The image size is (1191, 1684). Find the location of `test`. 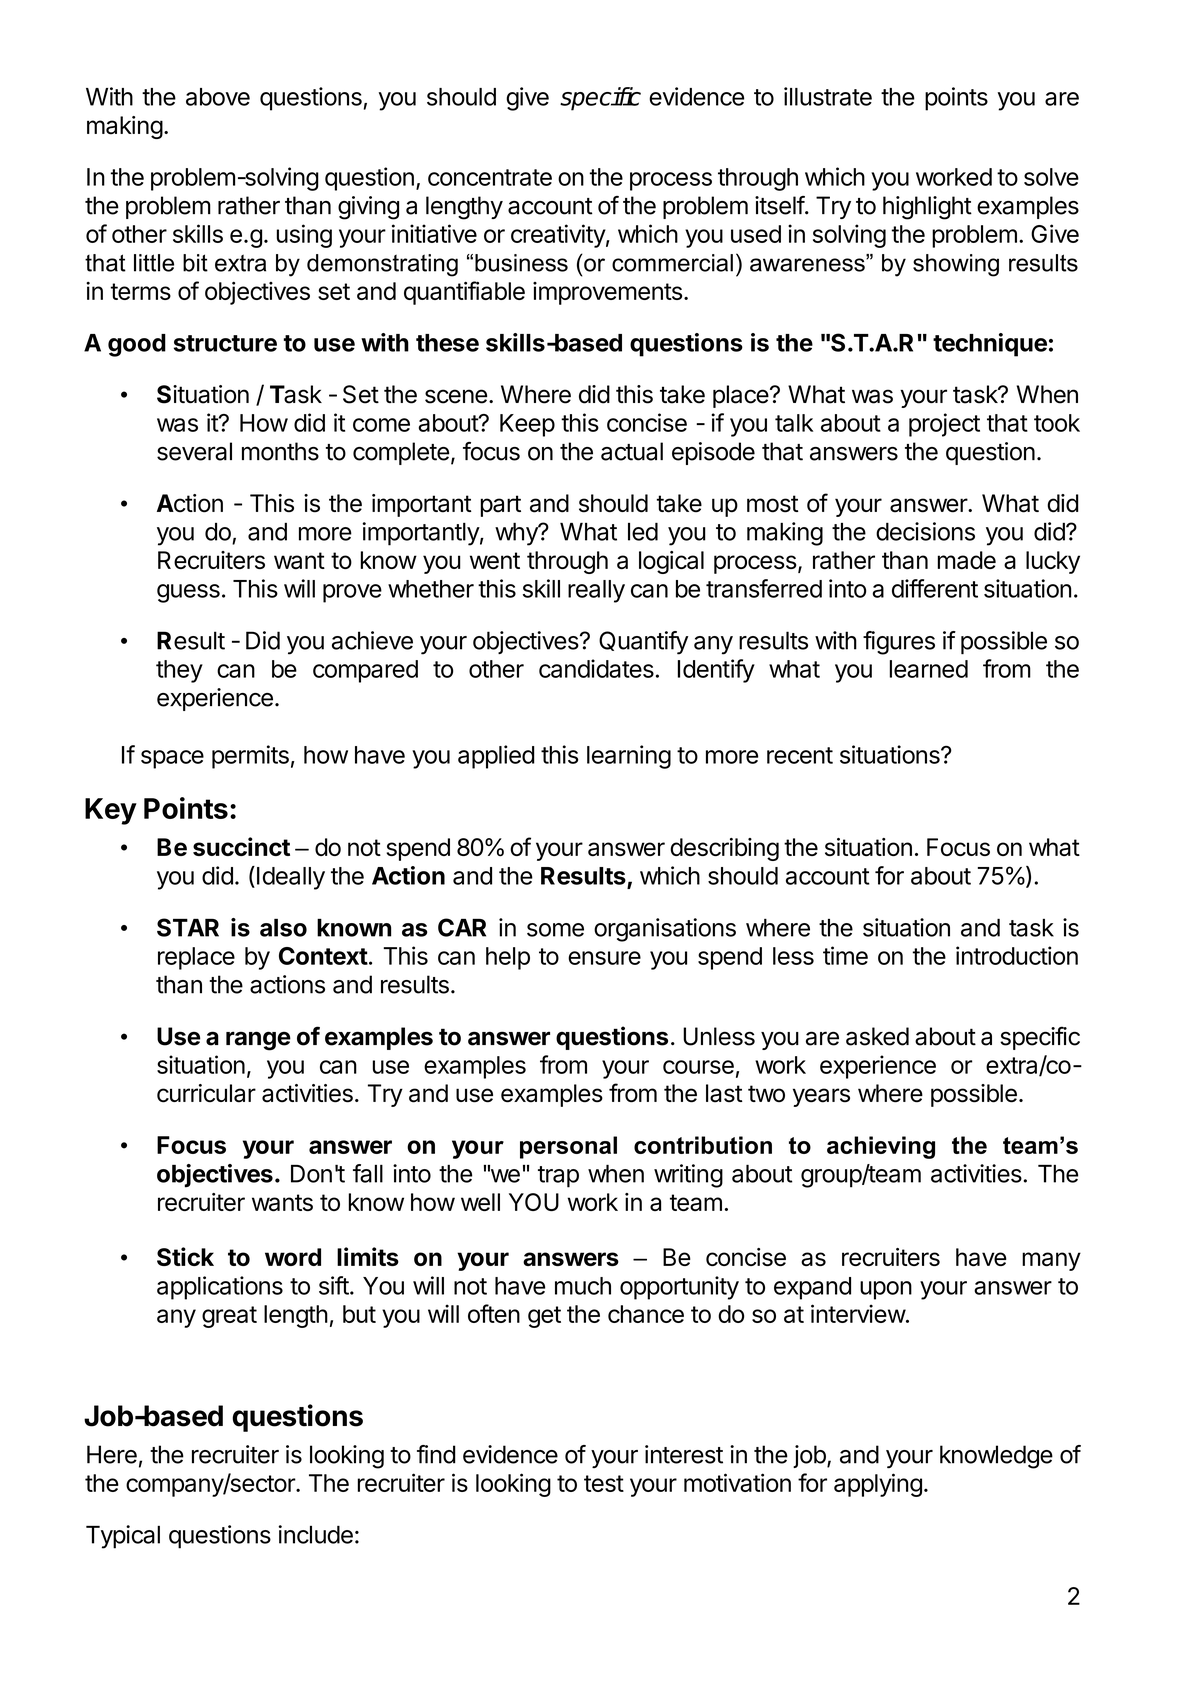

test is located at coordinates (604, 1483).
